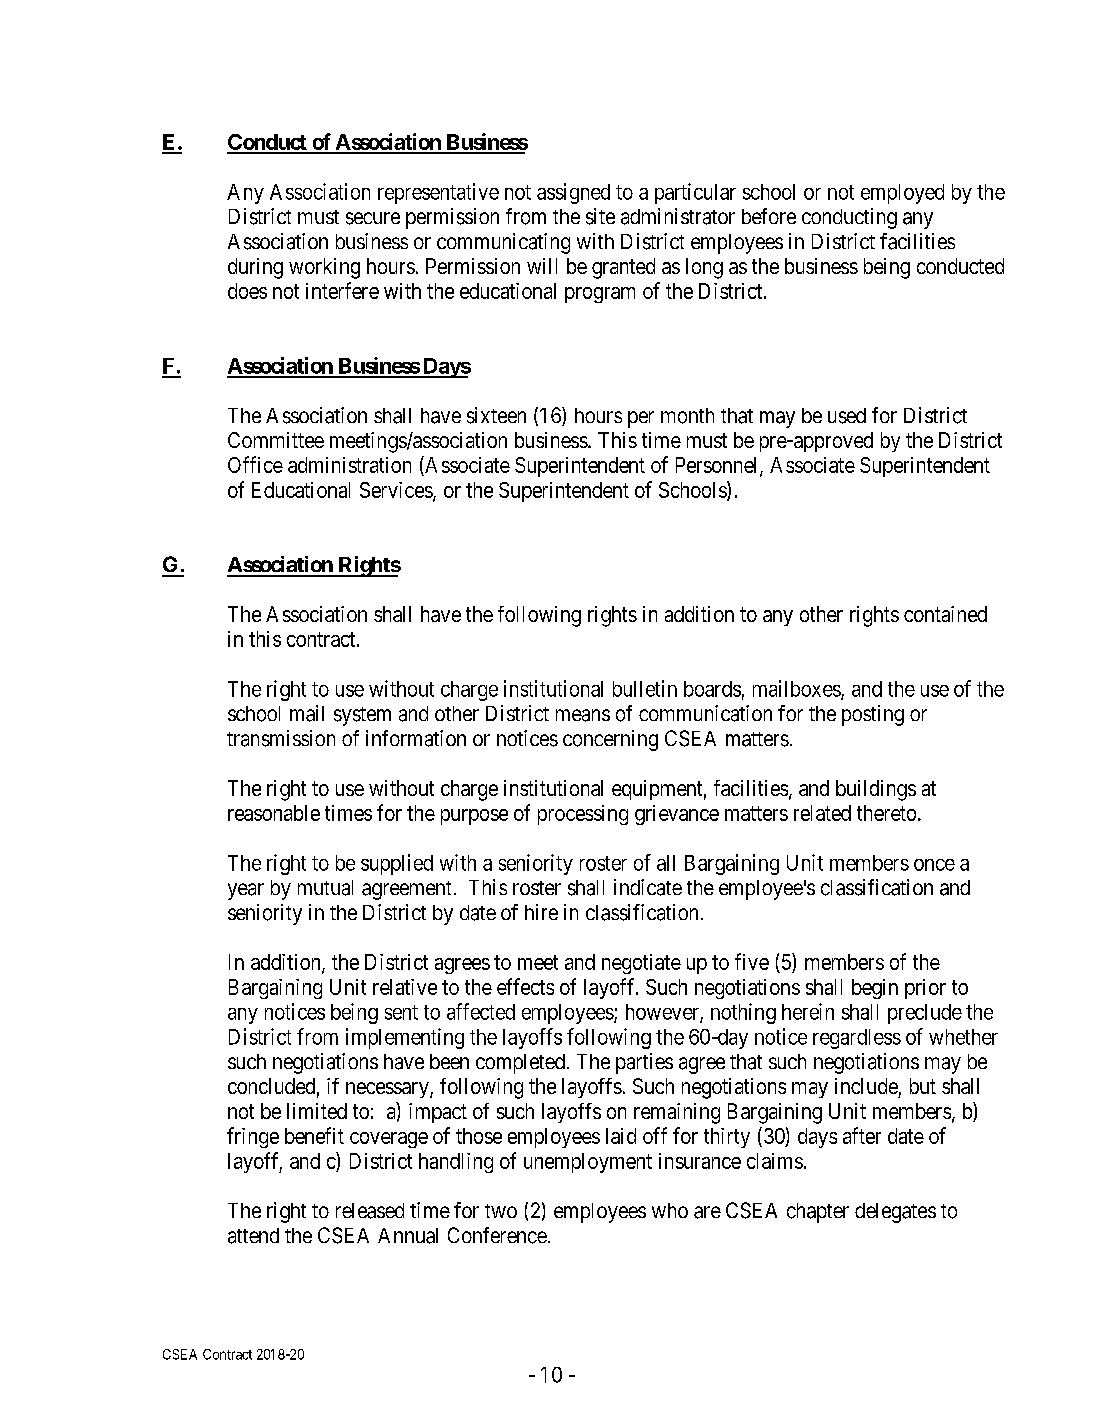 The width and height of the page is (1102, 1426). What do you see at coordinates (373, 218) in the page?
I see `secure` at bounding box center [373, 218].
